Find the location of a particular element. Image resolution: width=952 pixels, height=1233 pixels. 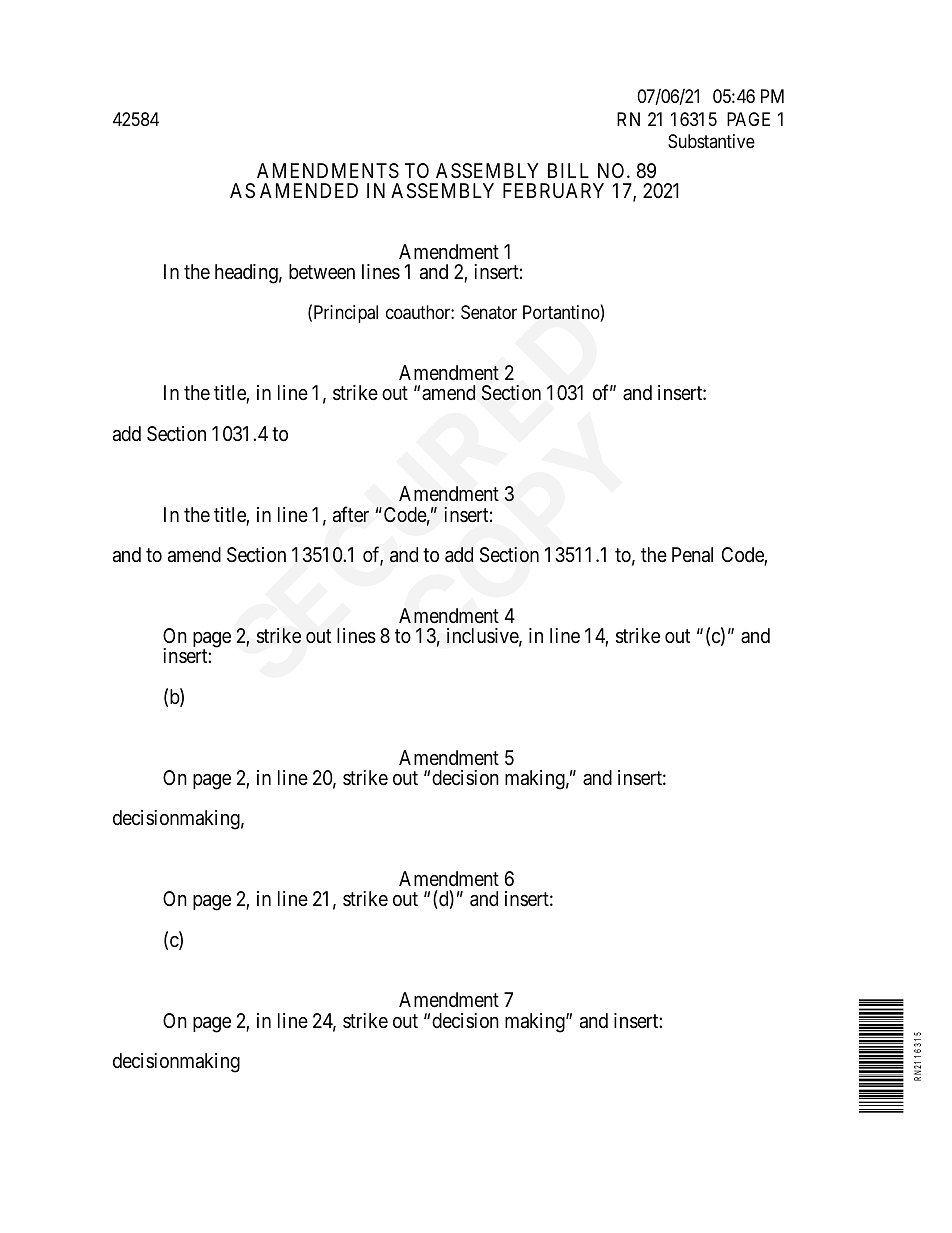

BILL is located at coordinates (568, 170).
